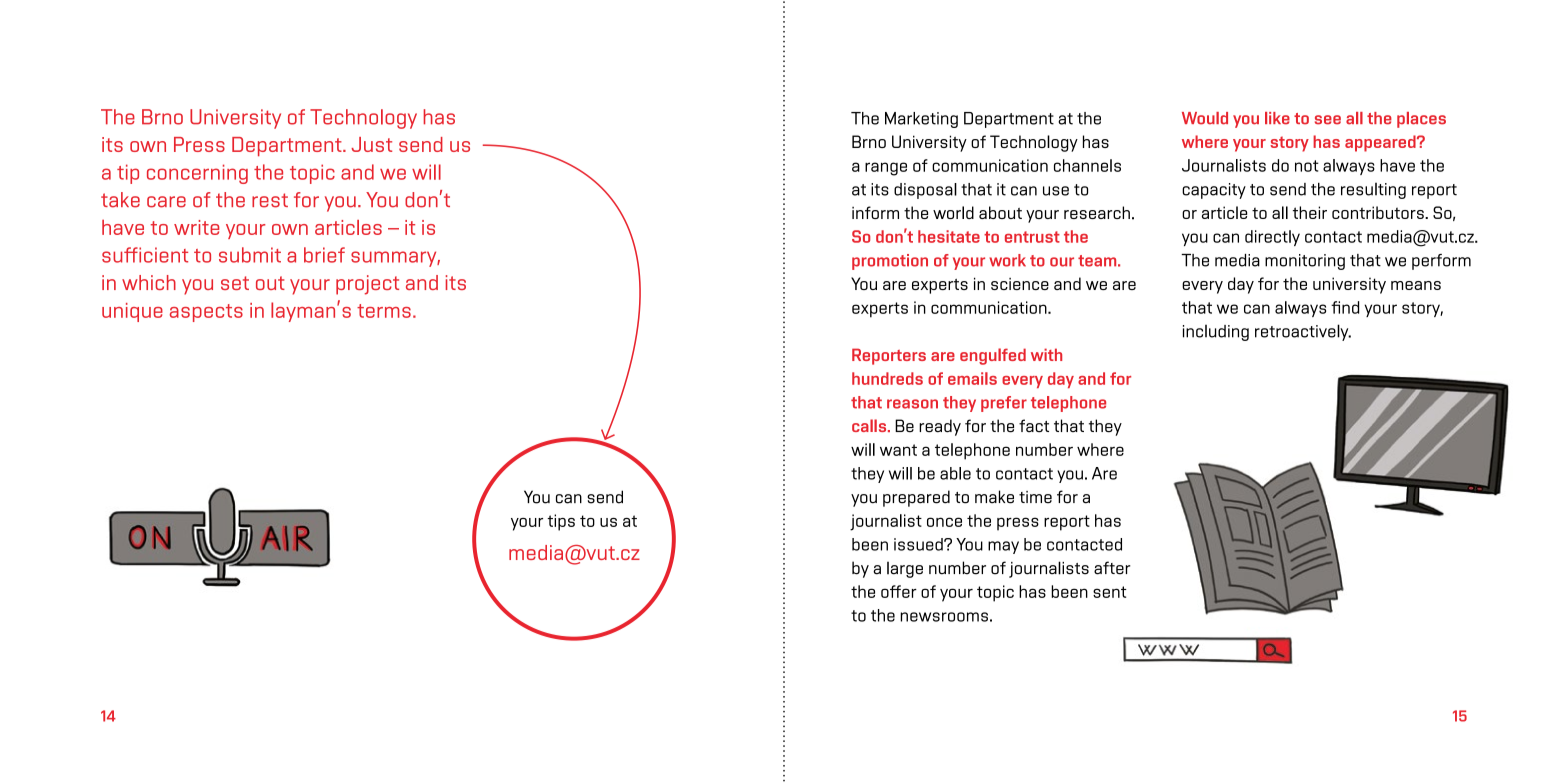 This screenshot has width=1568, height=783. Describe the element at coordinates (887, 378) in the screenshot. I see `hundreds` at that location.
